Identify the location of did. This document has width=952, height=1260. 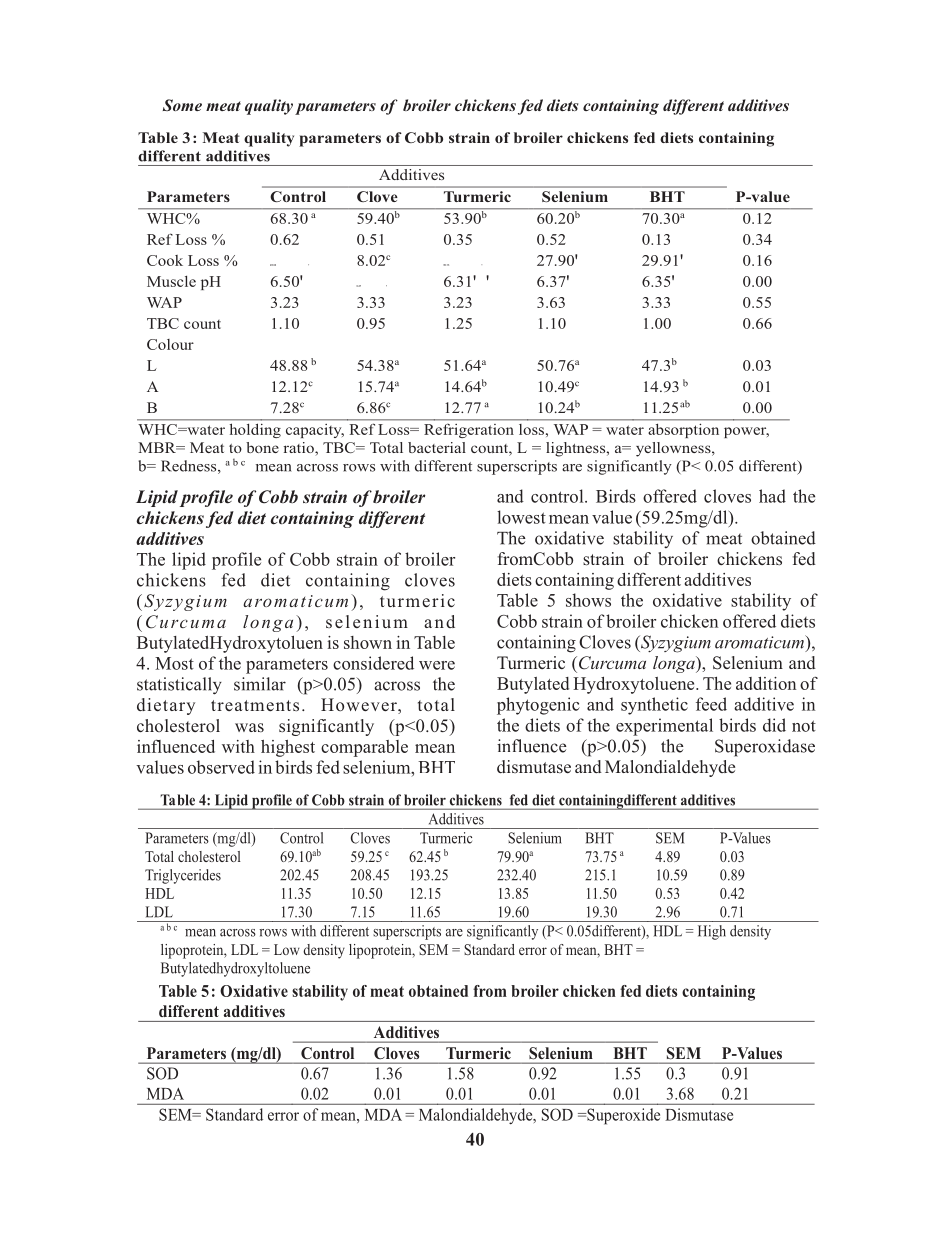
(774, 725).
